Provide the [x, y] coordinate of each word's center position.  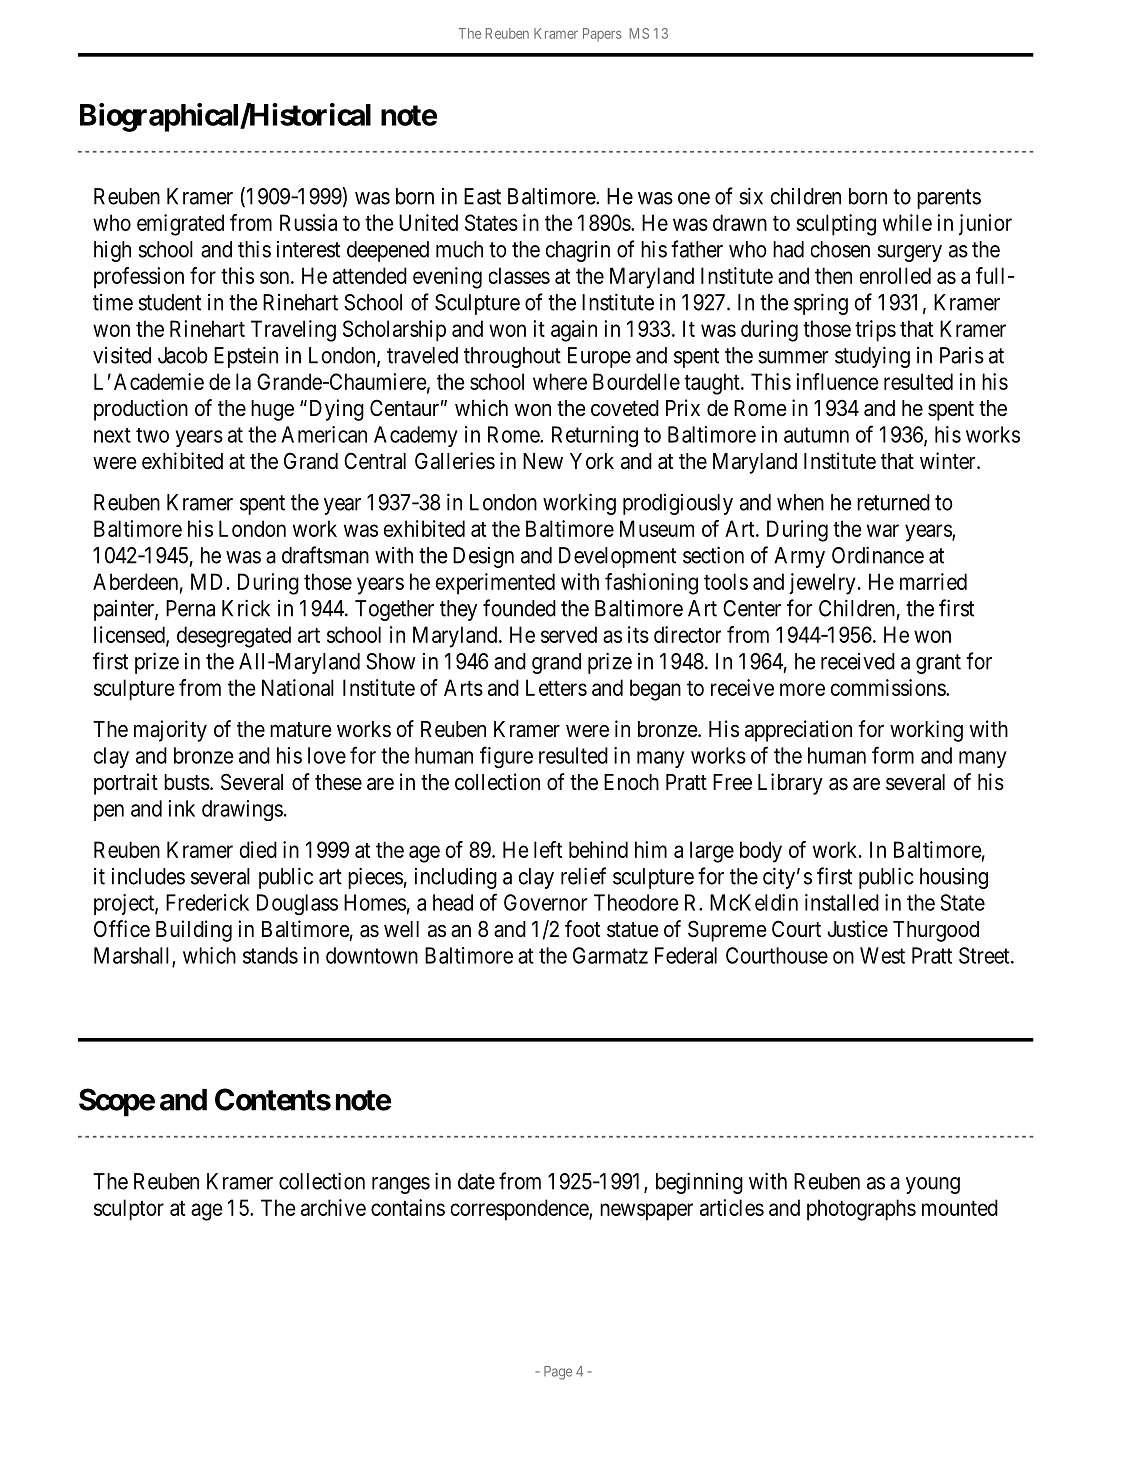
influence [837, 381]
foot [582, 928]
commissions [889, 687]
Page [558, 1373]
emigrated [180, 225]
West [882, 955]
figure [506, 757]
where [560, 381]
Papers [602, 35]
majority [170, 731]
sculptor [129, 1210]
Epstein [246, 357]
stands [270, 955]
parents [949, 199]
